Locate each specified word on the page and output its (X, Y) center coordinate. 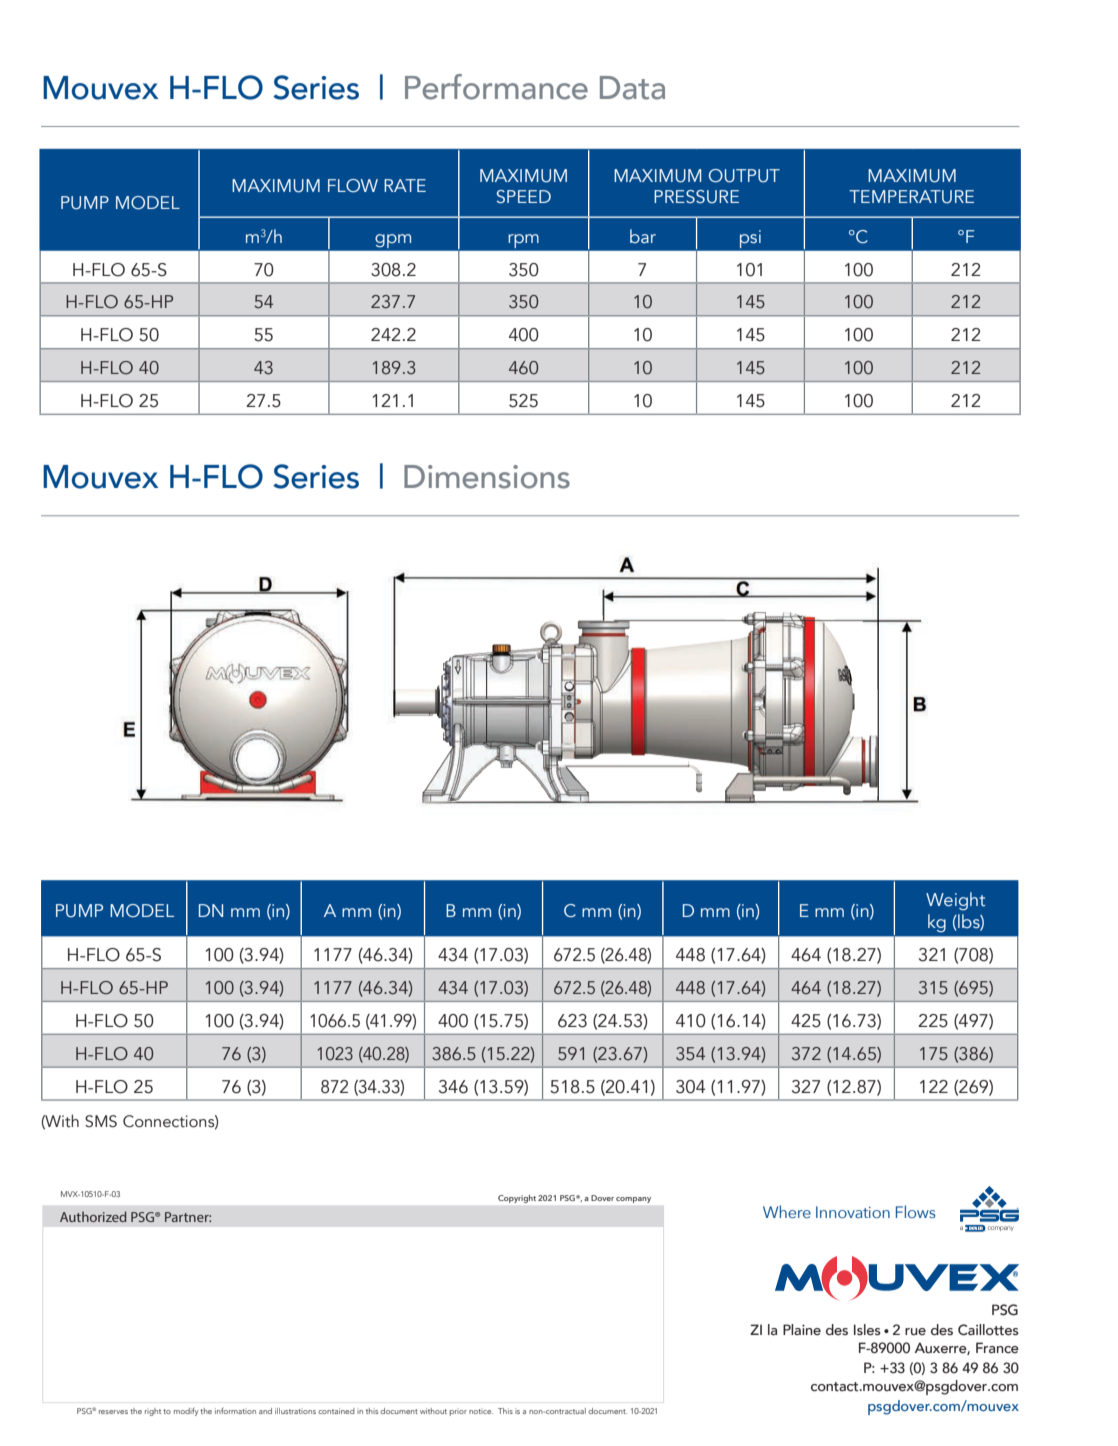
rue (915, 1332)
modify (186, 1412)
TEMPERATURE (911, 197)
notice (481, 1411)
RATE (405, 185)
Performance (496, 87)
